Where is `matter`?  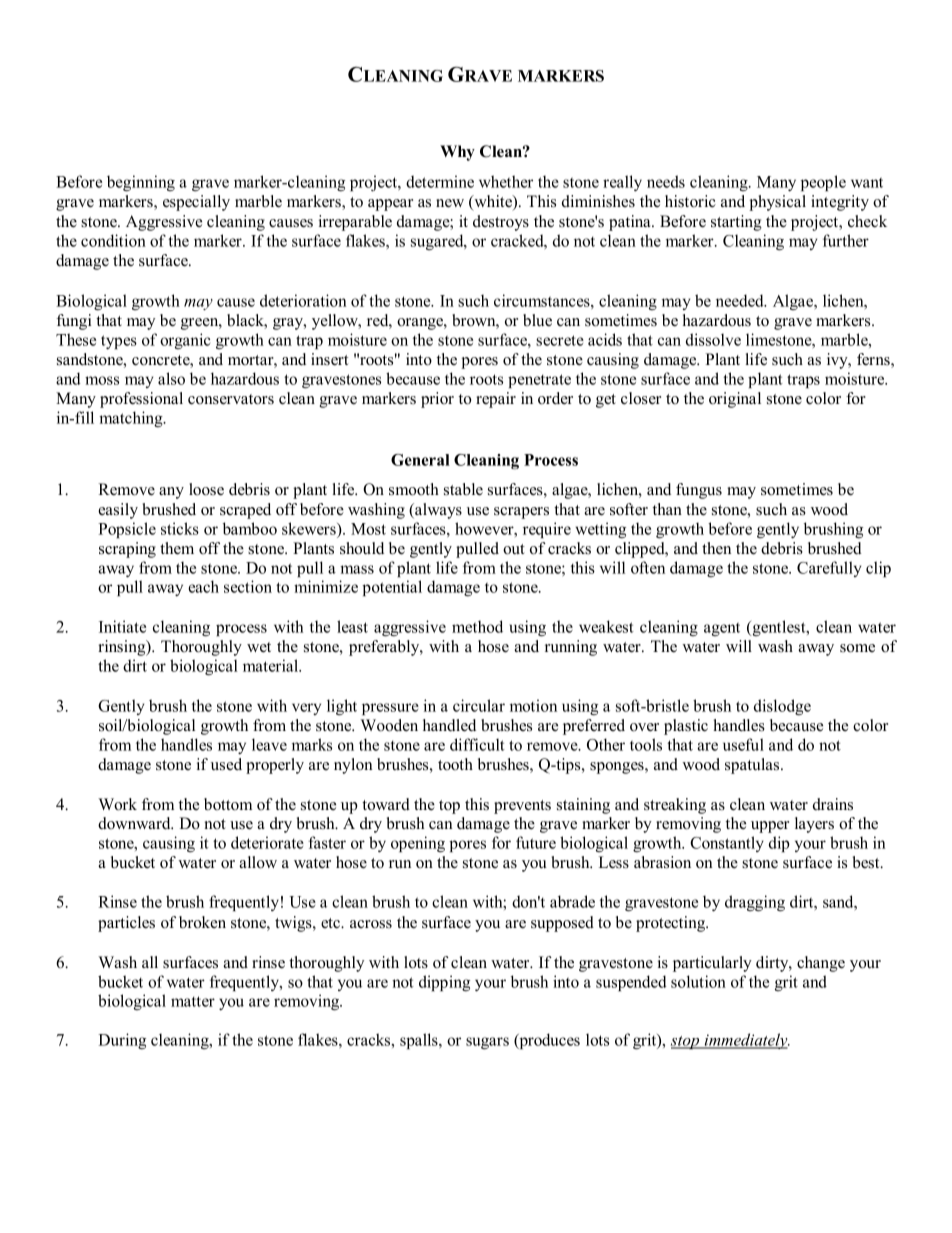 matter is located at coordinates (193, 1001).
